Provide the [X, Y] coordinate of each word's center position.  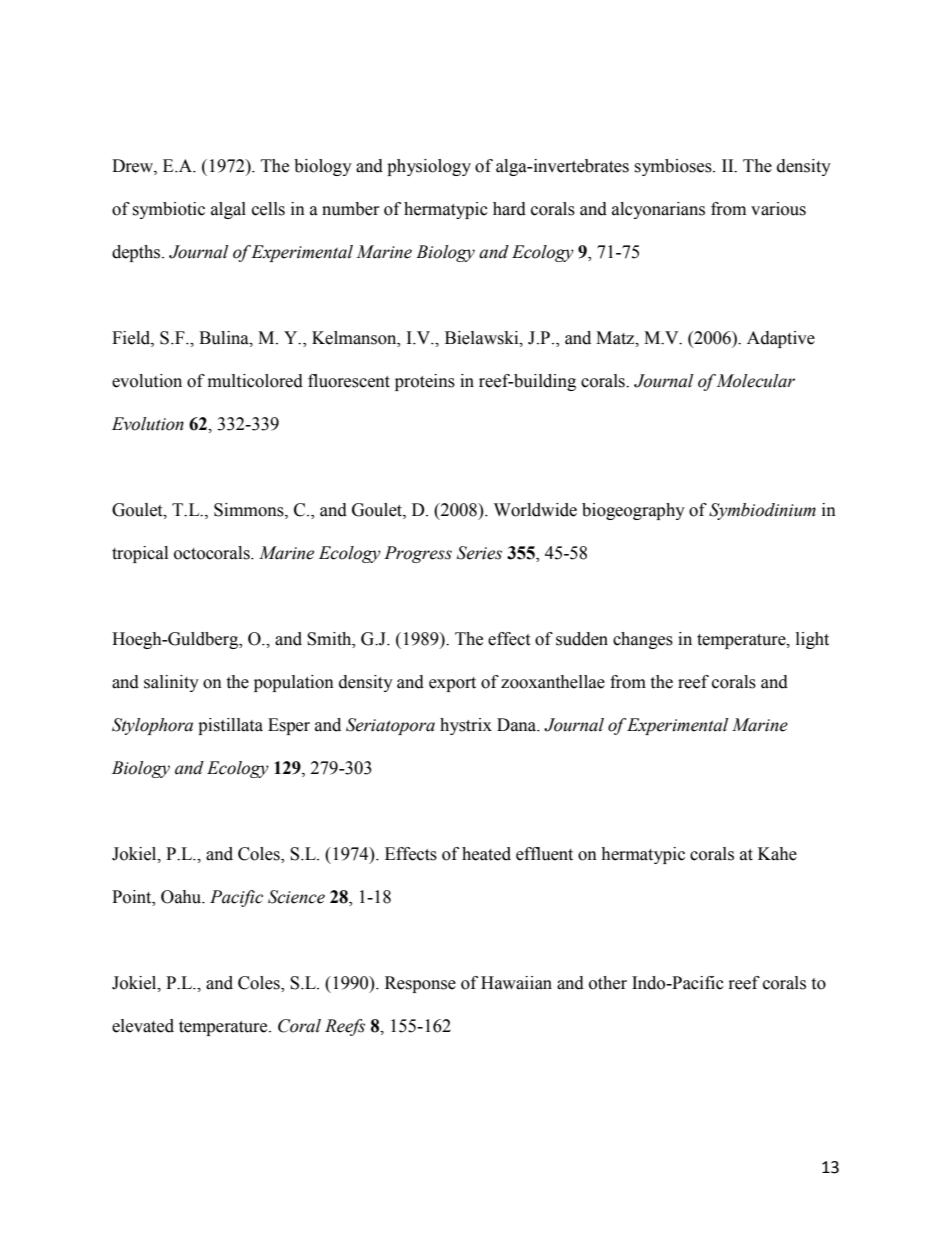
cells [268, 209]
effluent [544, 854]
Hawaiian [516, 983]
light [812, 640]
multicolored [255, 381]
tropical [140, 554]
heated [486, 854]
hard [509, 209]
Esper [289, 726]
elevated [143, 1026]
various [778, 209]
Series [479, 553]
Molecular [755, 381]
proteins [425, 382]
